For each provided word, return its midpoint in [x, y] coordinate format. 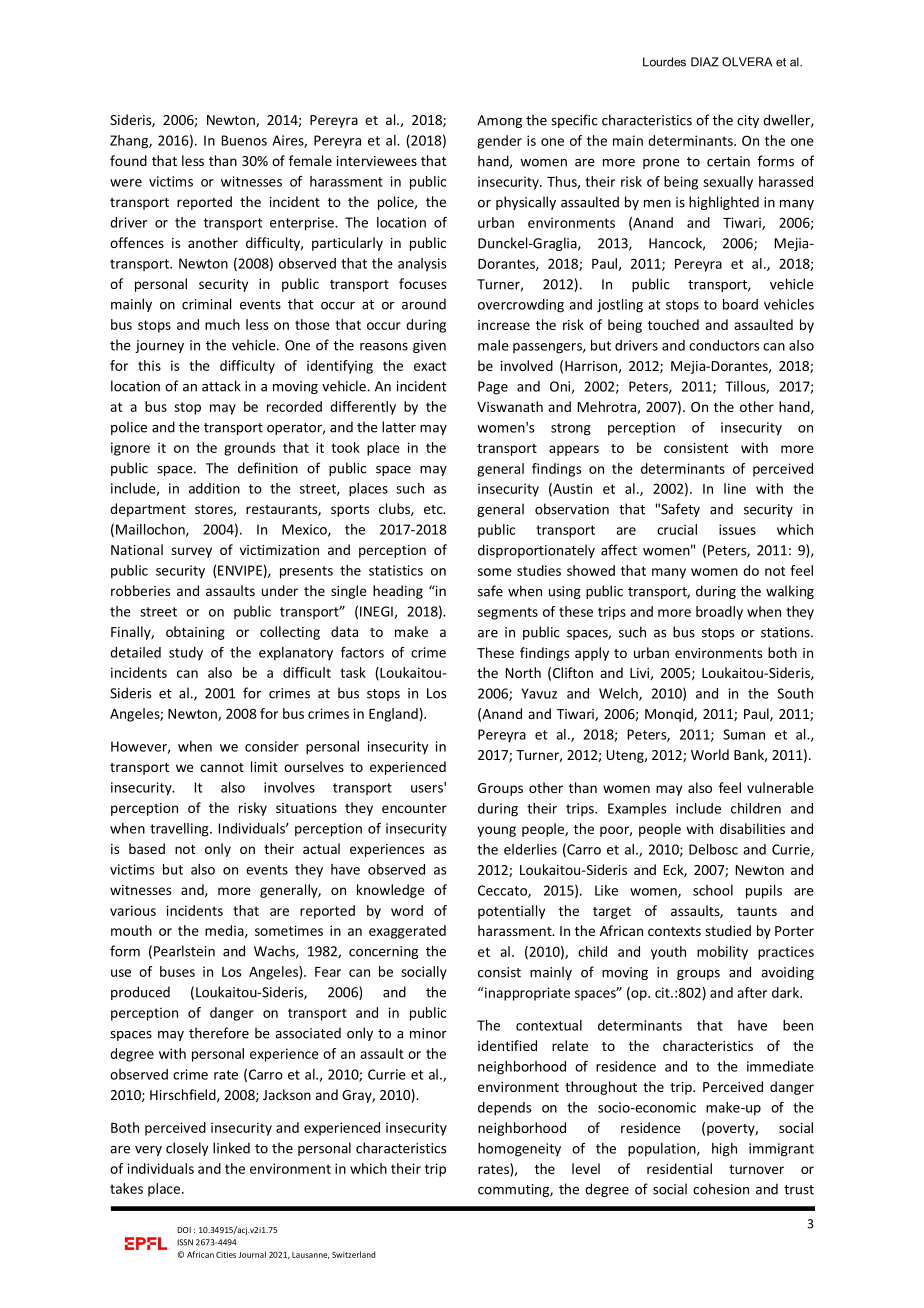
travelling [180, 830]
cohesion [721, 1189]
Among [499, 121]
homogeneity [519, 1150]
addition [214, 488]
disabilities [752, 828]
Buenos [244, 140]
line [735, 488]
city [748, 121]
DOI [184, 1230]
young [496, 831]
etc [434, 509]
